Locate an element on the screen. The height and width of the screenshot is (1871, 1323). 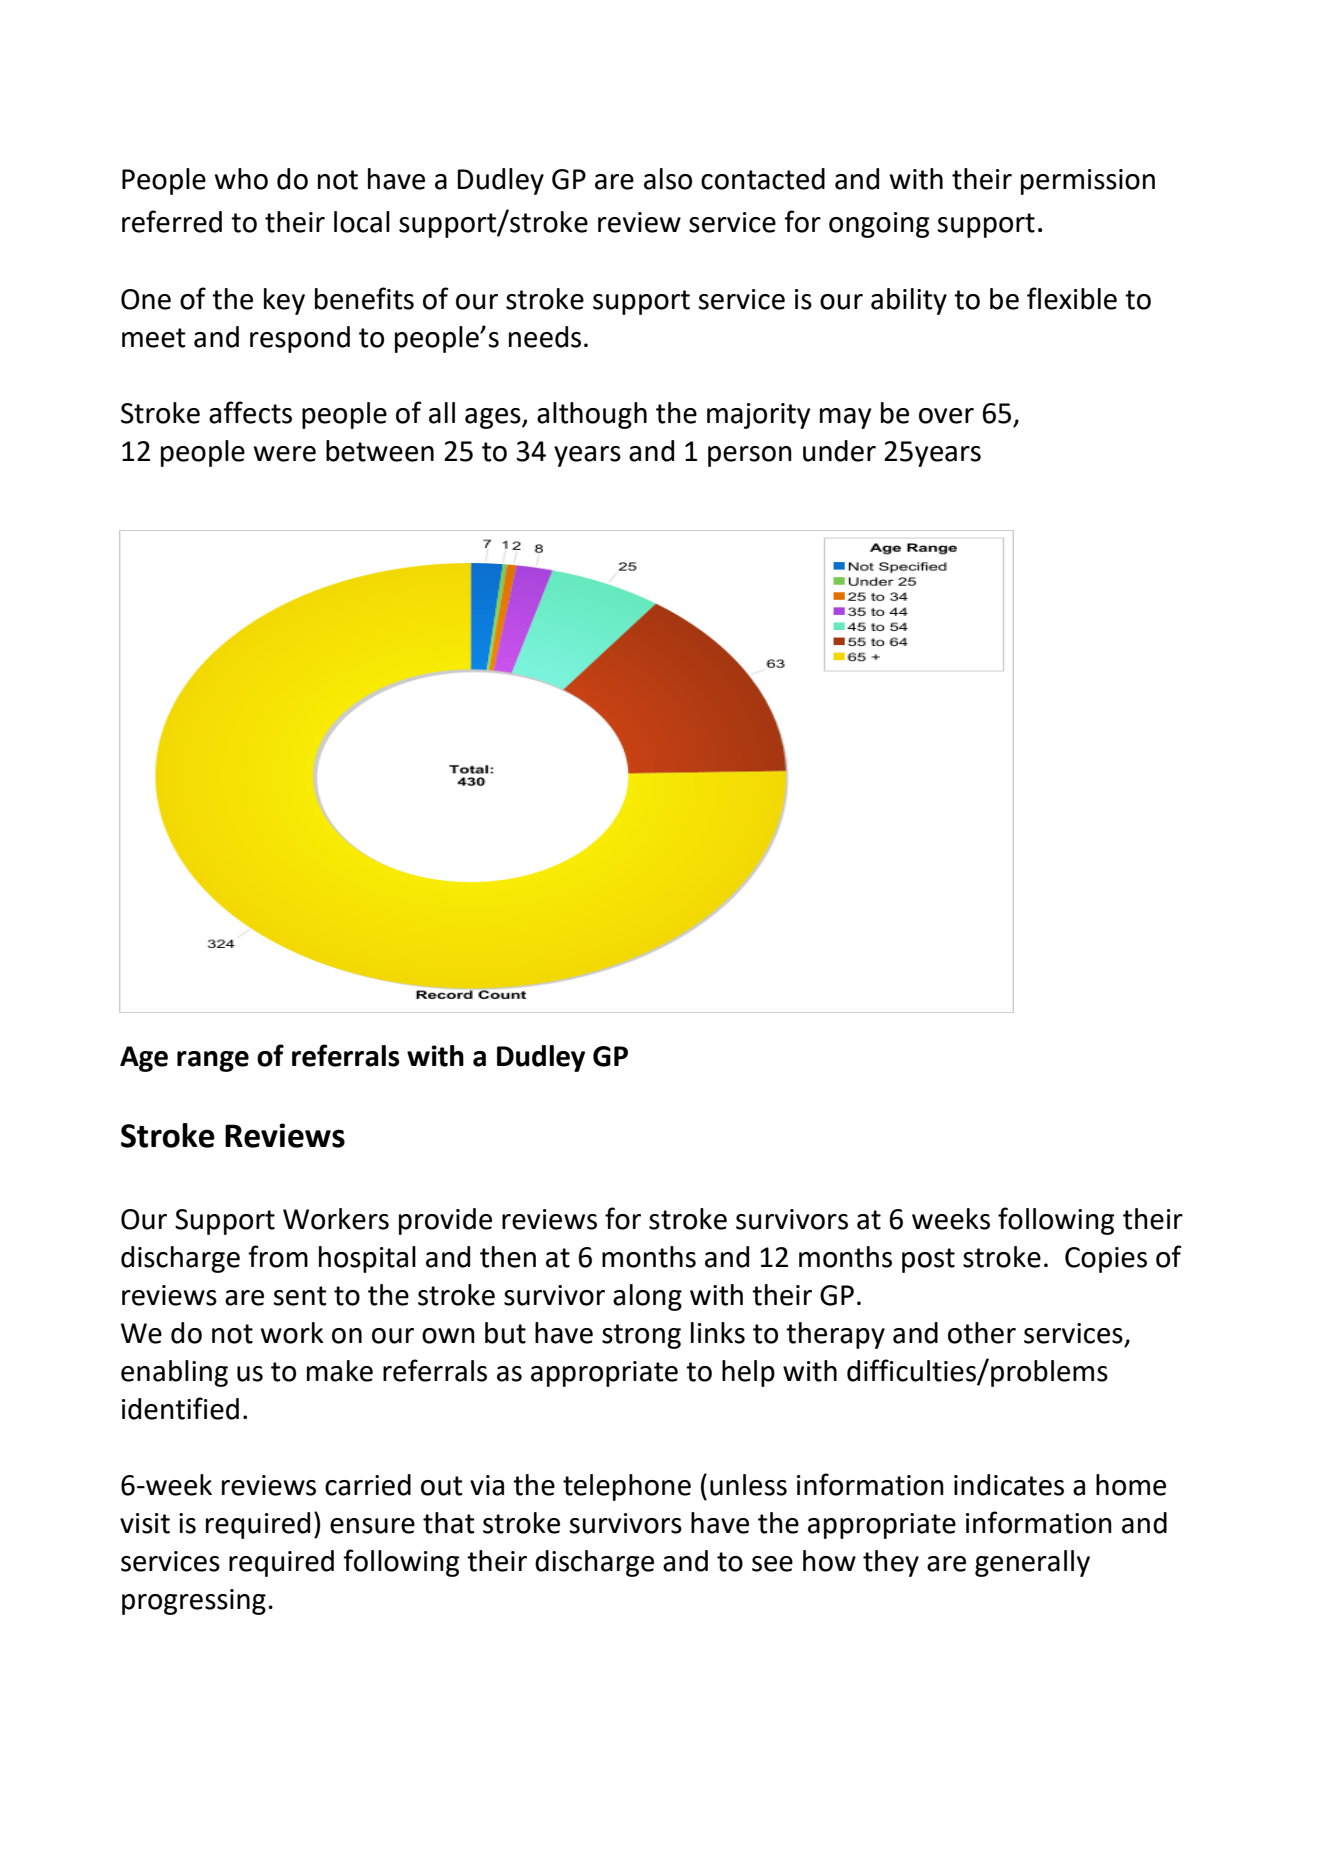
permission is located at coordinates (1088, 182).
